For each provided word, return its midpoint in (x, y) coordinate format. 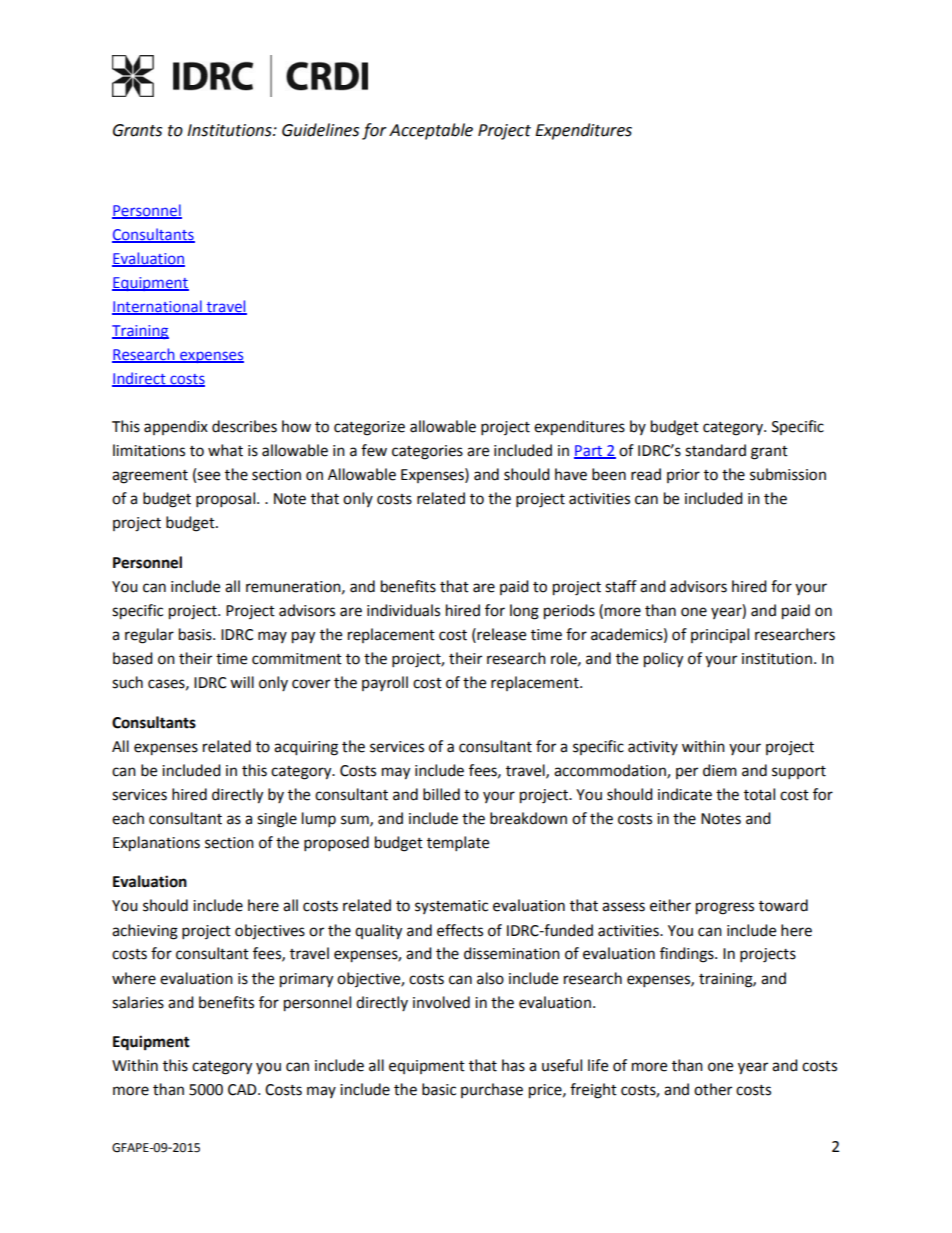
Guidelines (320, 130)
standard (715, 450)
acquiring (306, 748)
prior (683, 476)
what (225, 450)
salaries (138, 1002)
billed (441, 794)
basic (439, 1089)
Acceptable (431, 131)
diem (720, 770)
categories (427, 452)
